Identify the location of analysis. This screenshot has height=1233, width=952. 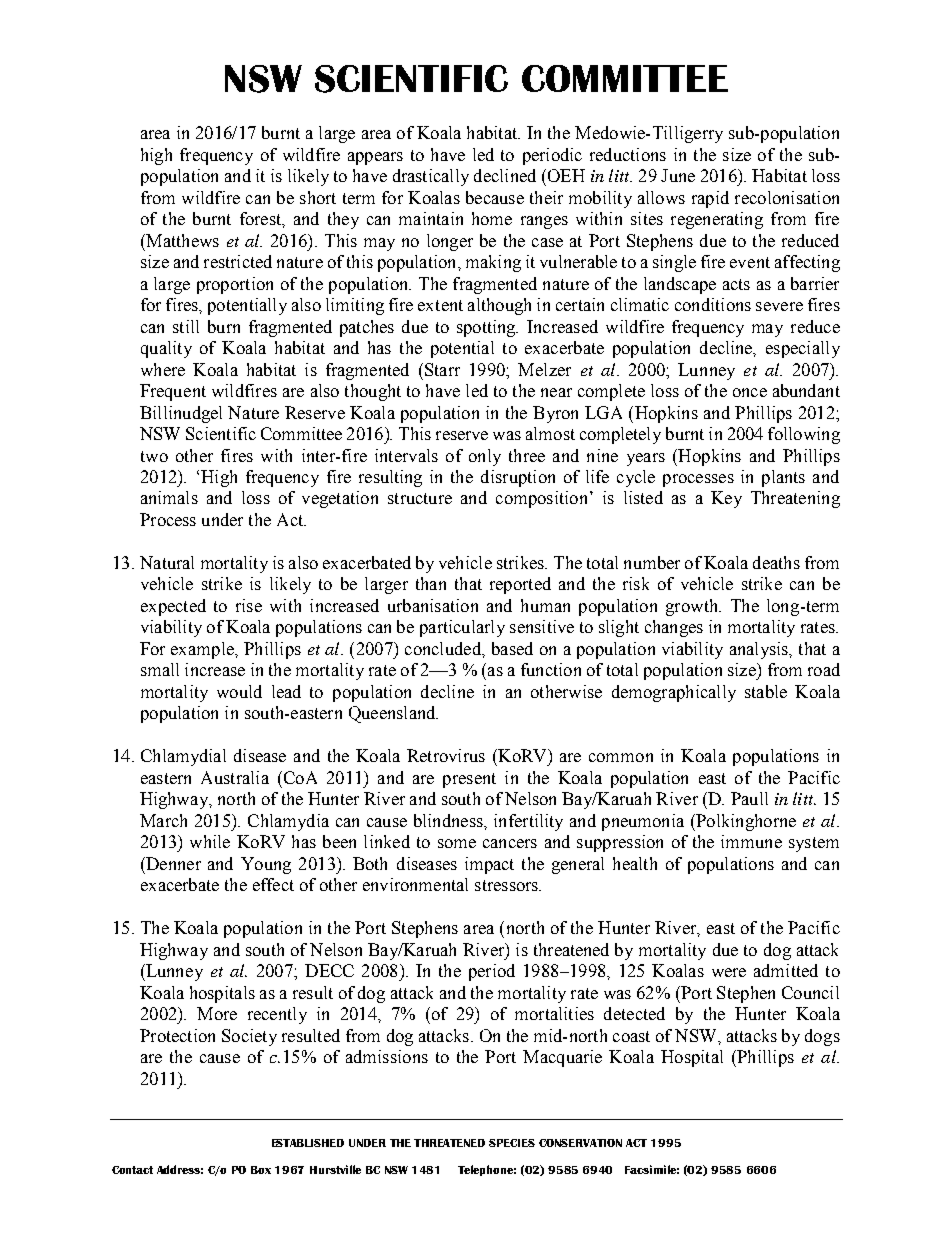
(760, 650).
